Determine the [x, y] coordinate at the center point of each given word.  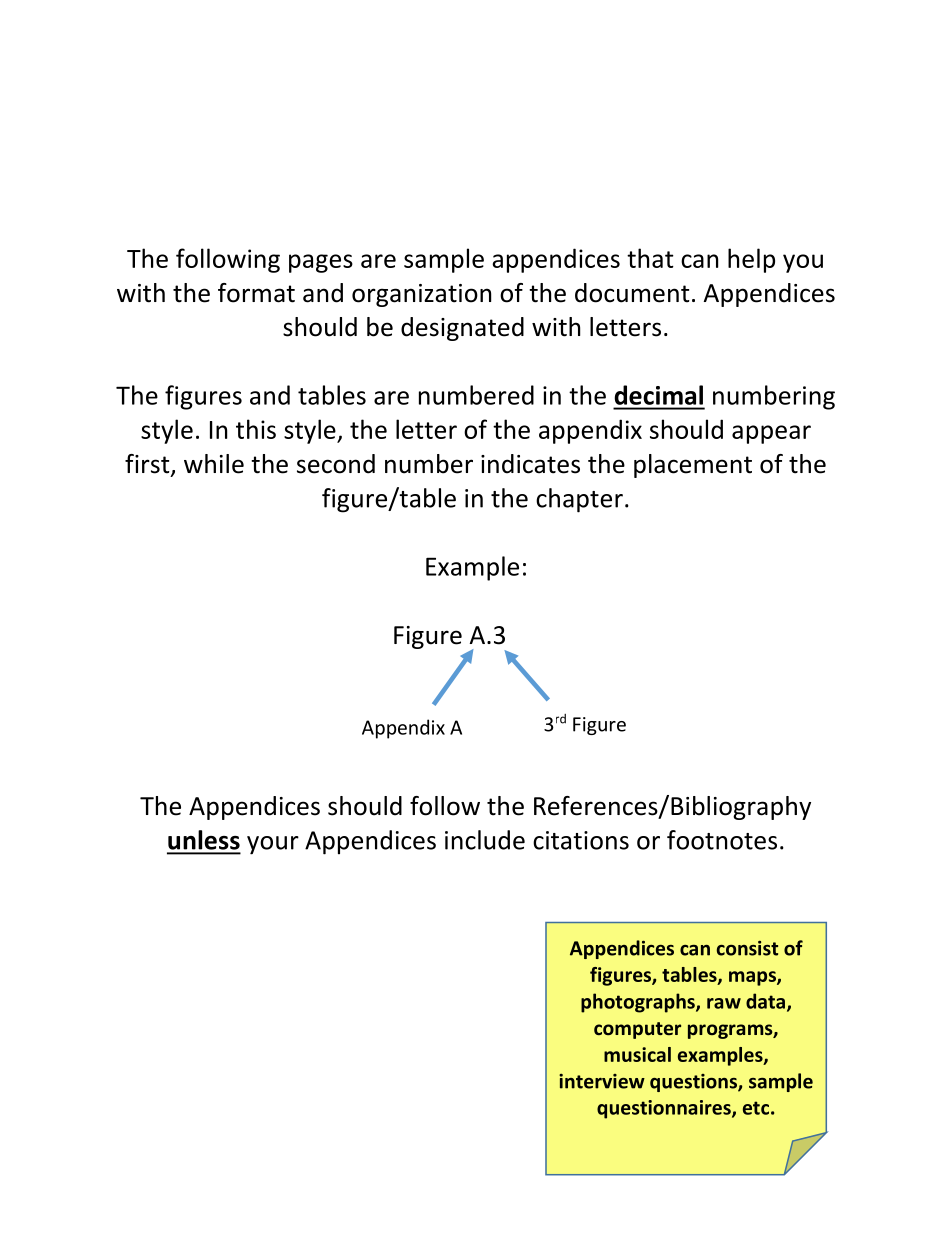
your [273, 845]
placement [693, 466]
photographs [639, 1003]
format [256, 293]
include [485, 840]
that [650, 258]
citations [581, 840]
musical [637, 1054]
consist [747, 948]
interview [602, 1081]
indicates [530, 464]
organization [421, 295]
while [214, 464]
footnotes [722, 840]
